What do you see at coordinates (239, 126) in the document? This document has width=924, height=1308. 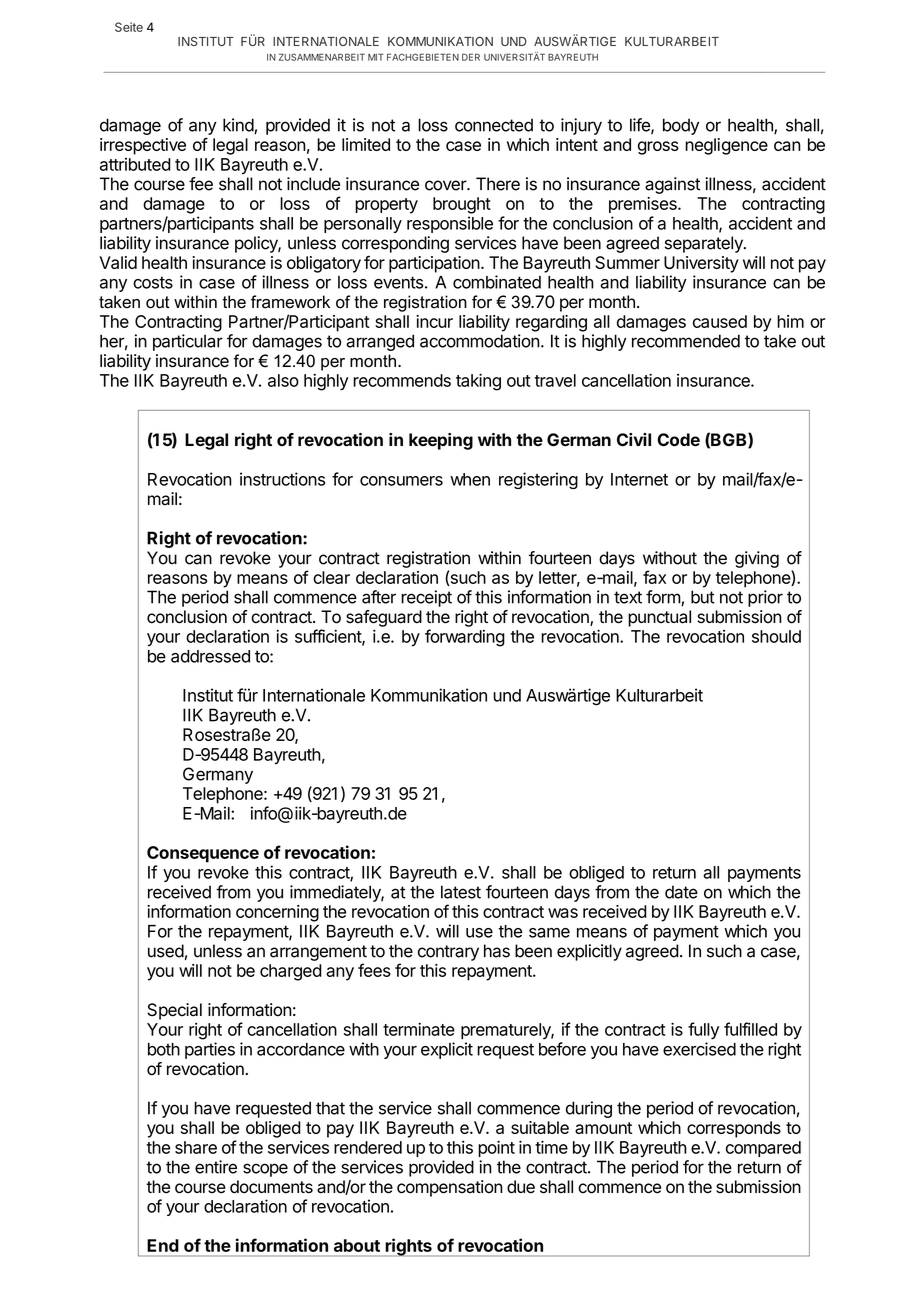 I see `kind` at bounding box center [239, 126].
